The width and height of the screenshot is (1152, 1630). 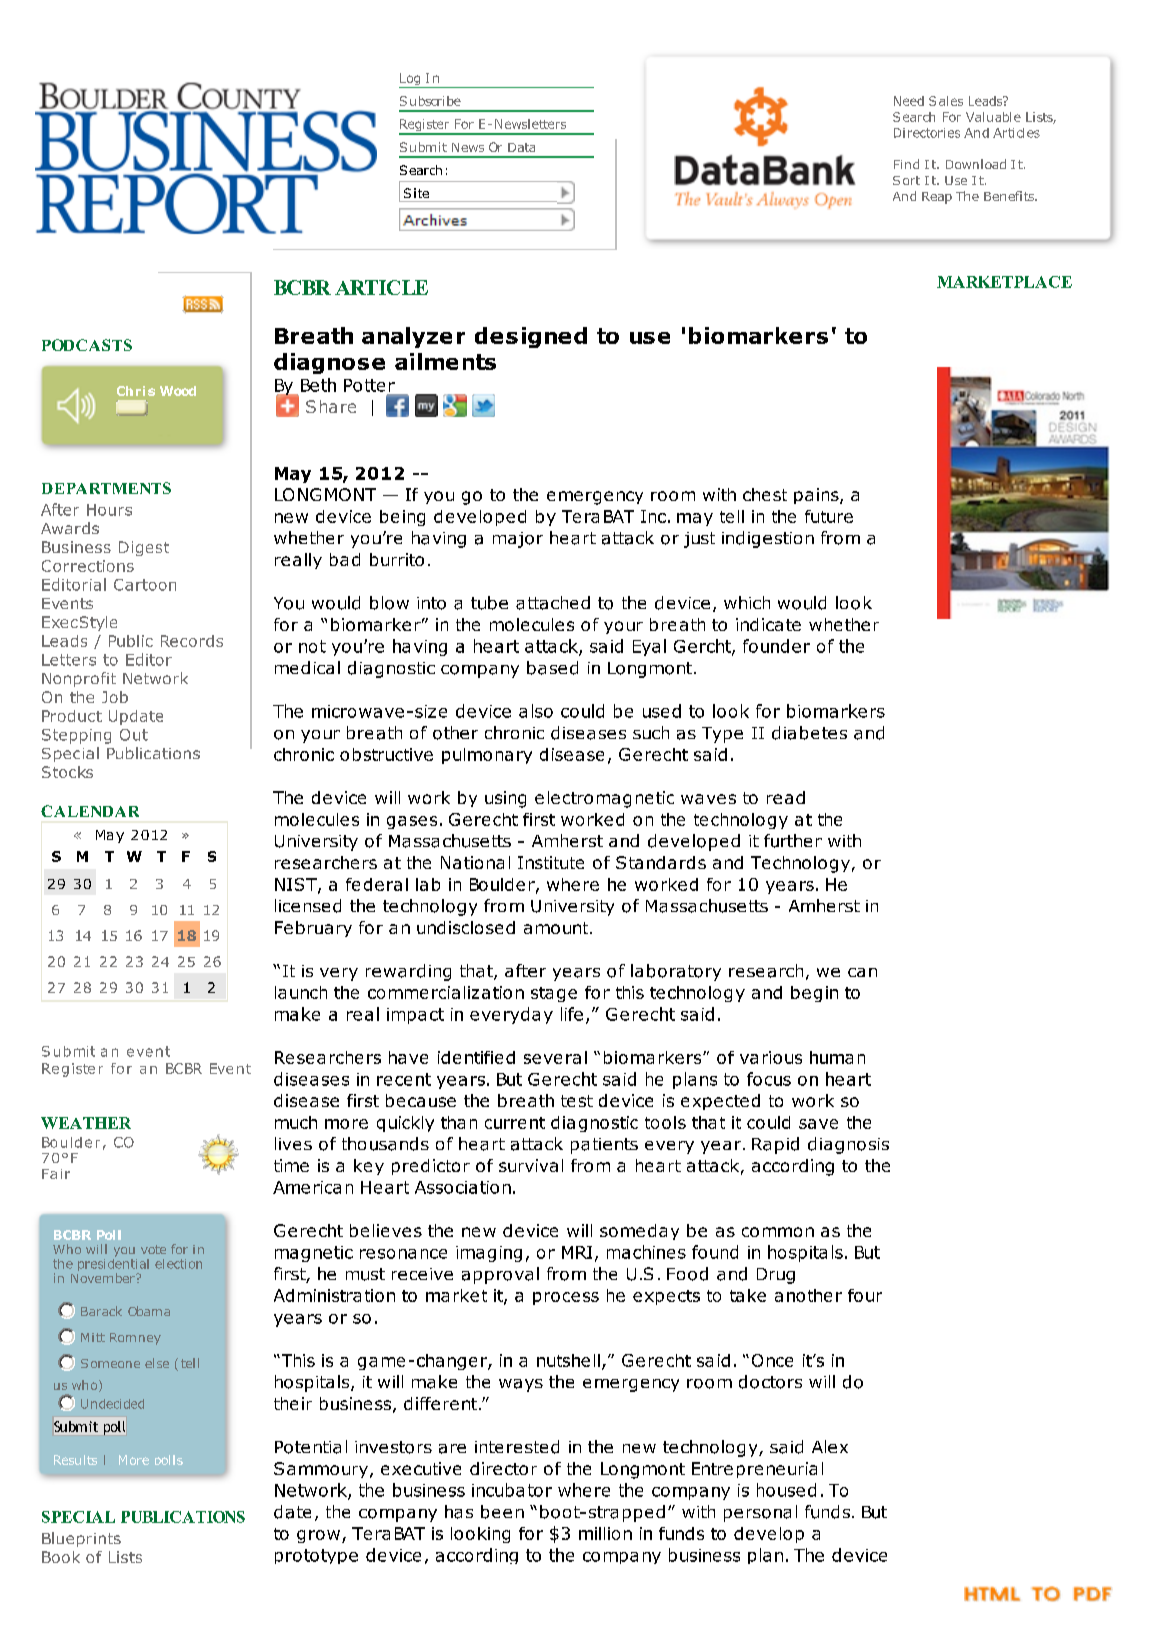 I want to click on Site, so click(x=416, y=193).
